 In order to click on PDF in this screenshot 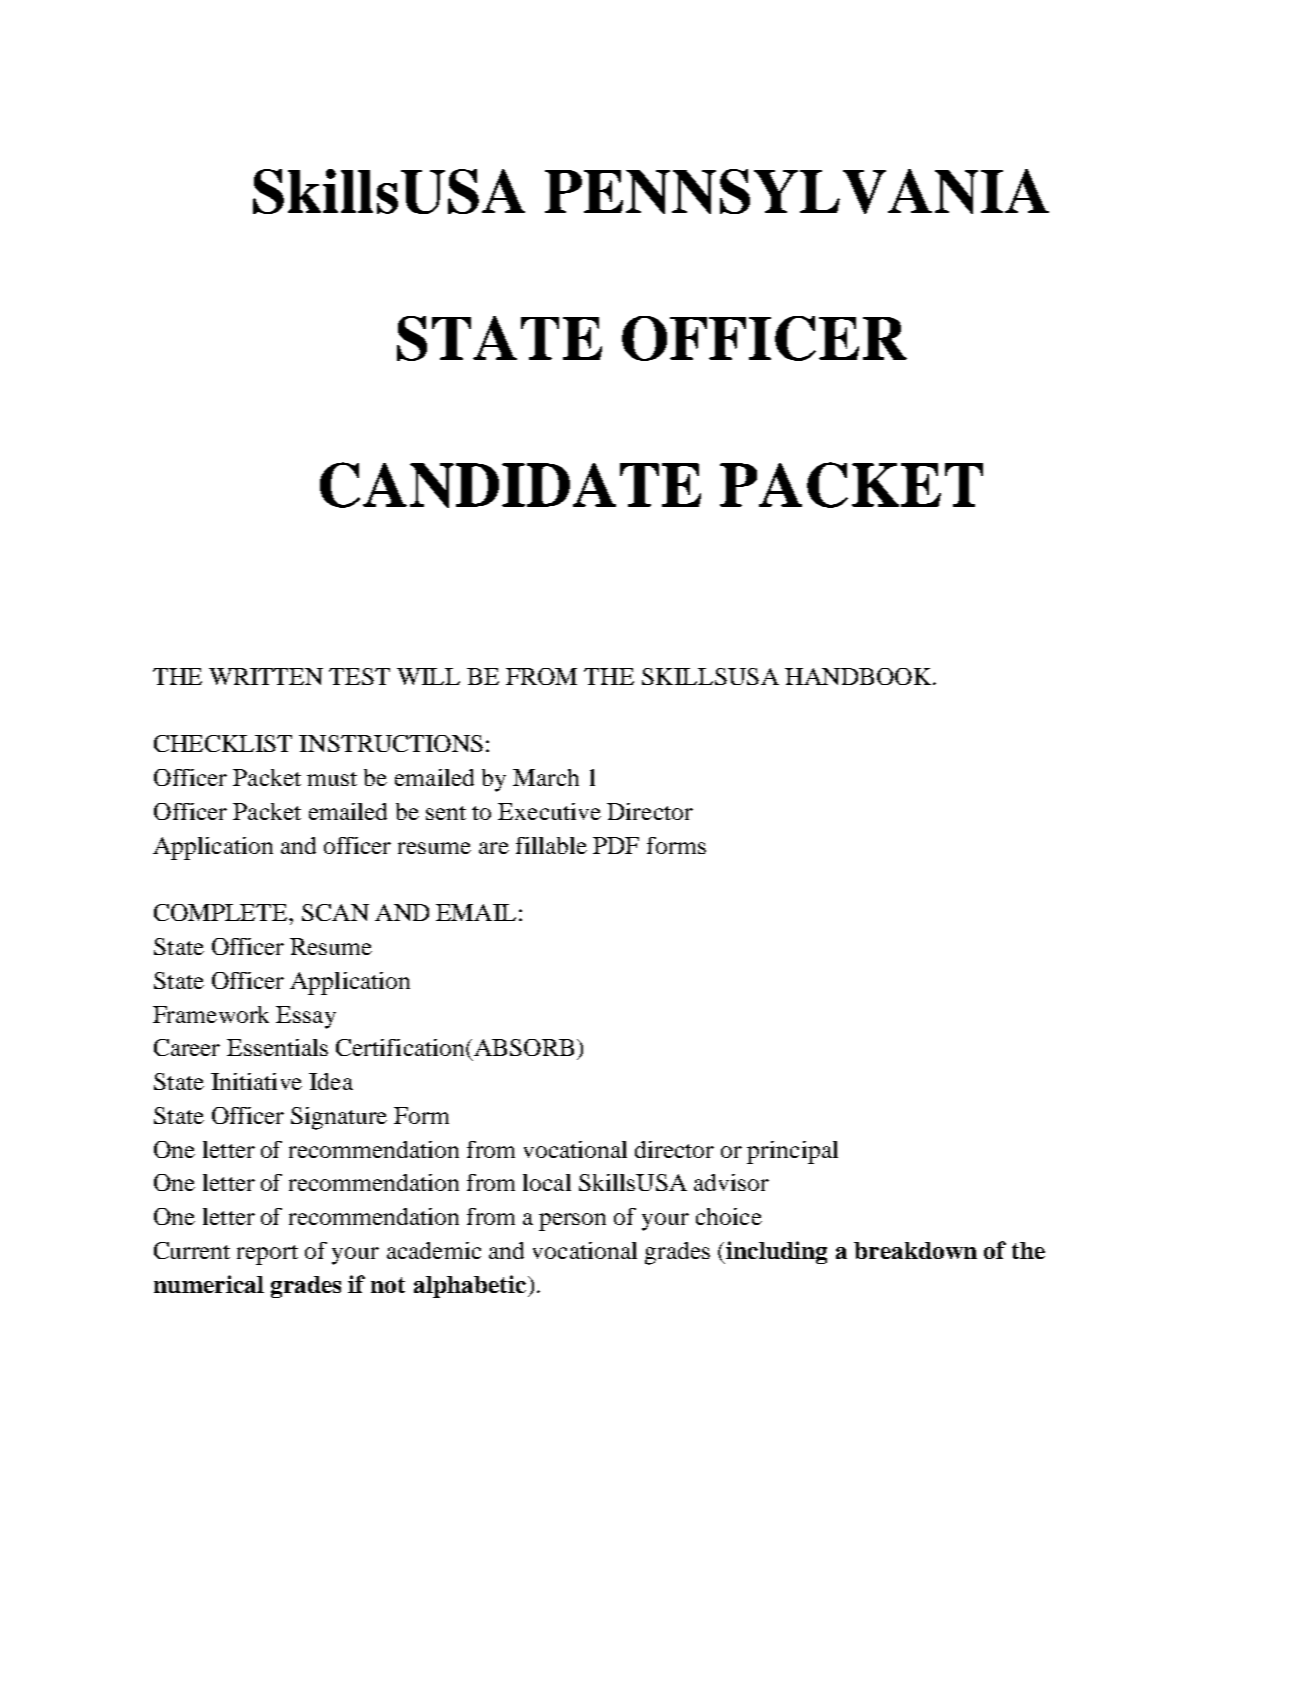, I will do `click(616, 845)`.
